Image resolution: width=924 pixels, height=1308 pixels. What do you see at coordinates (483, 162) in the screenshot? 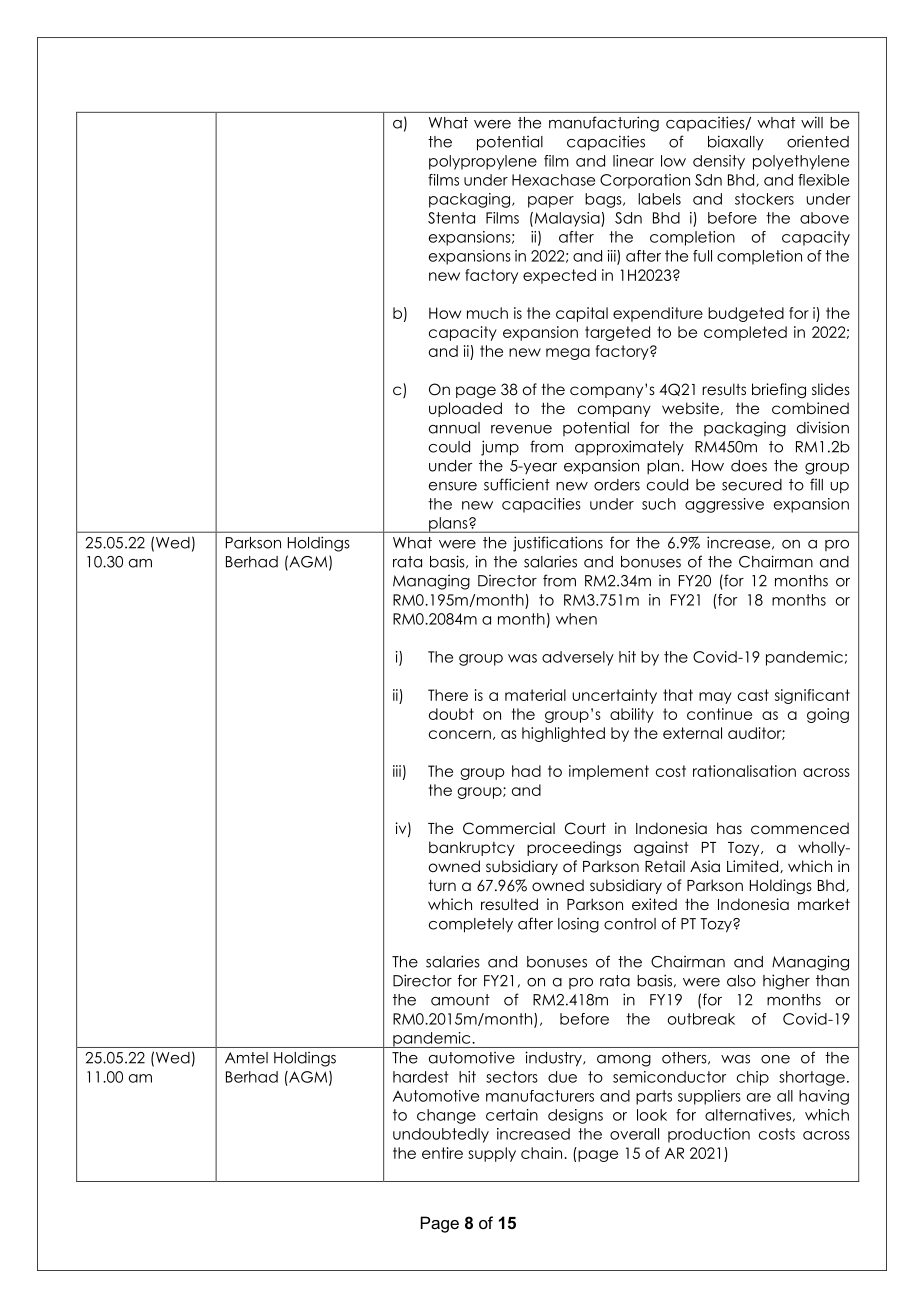
I see `polypropylene` at bounding box center [483, 162].
